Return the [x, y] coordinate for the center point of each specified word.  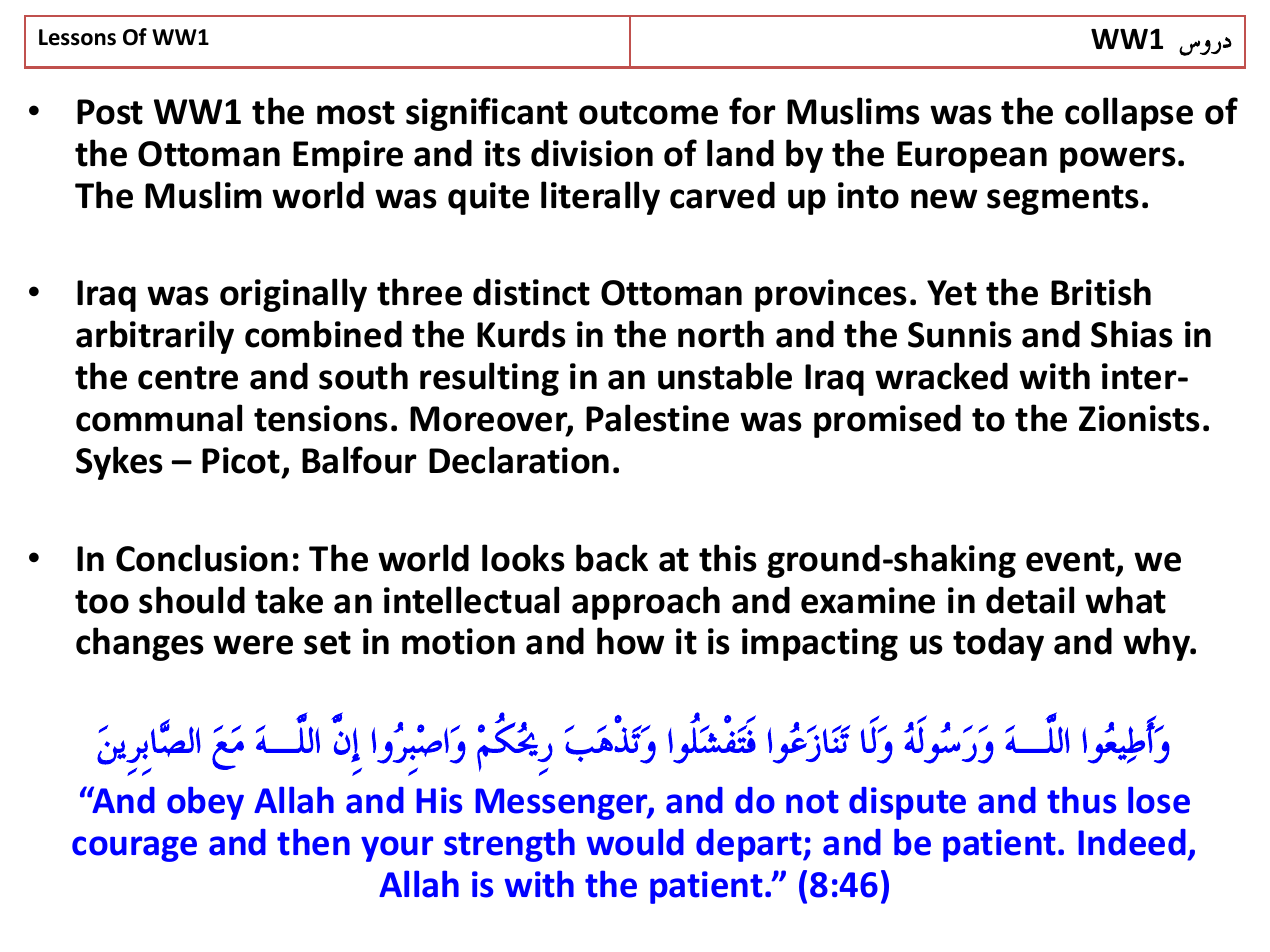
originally [293, 295]
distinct [531, 292]
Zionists [1139, 418]
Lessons [77, 37]
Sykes [119, 463]
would [635, 842]
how [630, 641]
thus [1081, 800]
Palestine [657, 418]
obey [205, 803]
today [998, 644]
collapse [1129, 114]
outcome [648, 113]
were [253, 645]
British [1101, 292]
